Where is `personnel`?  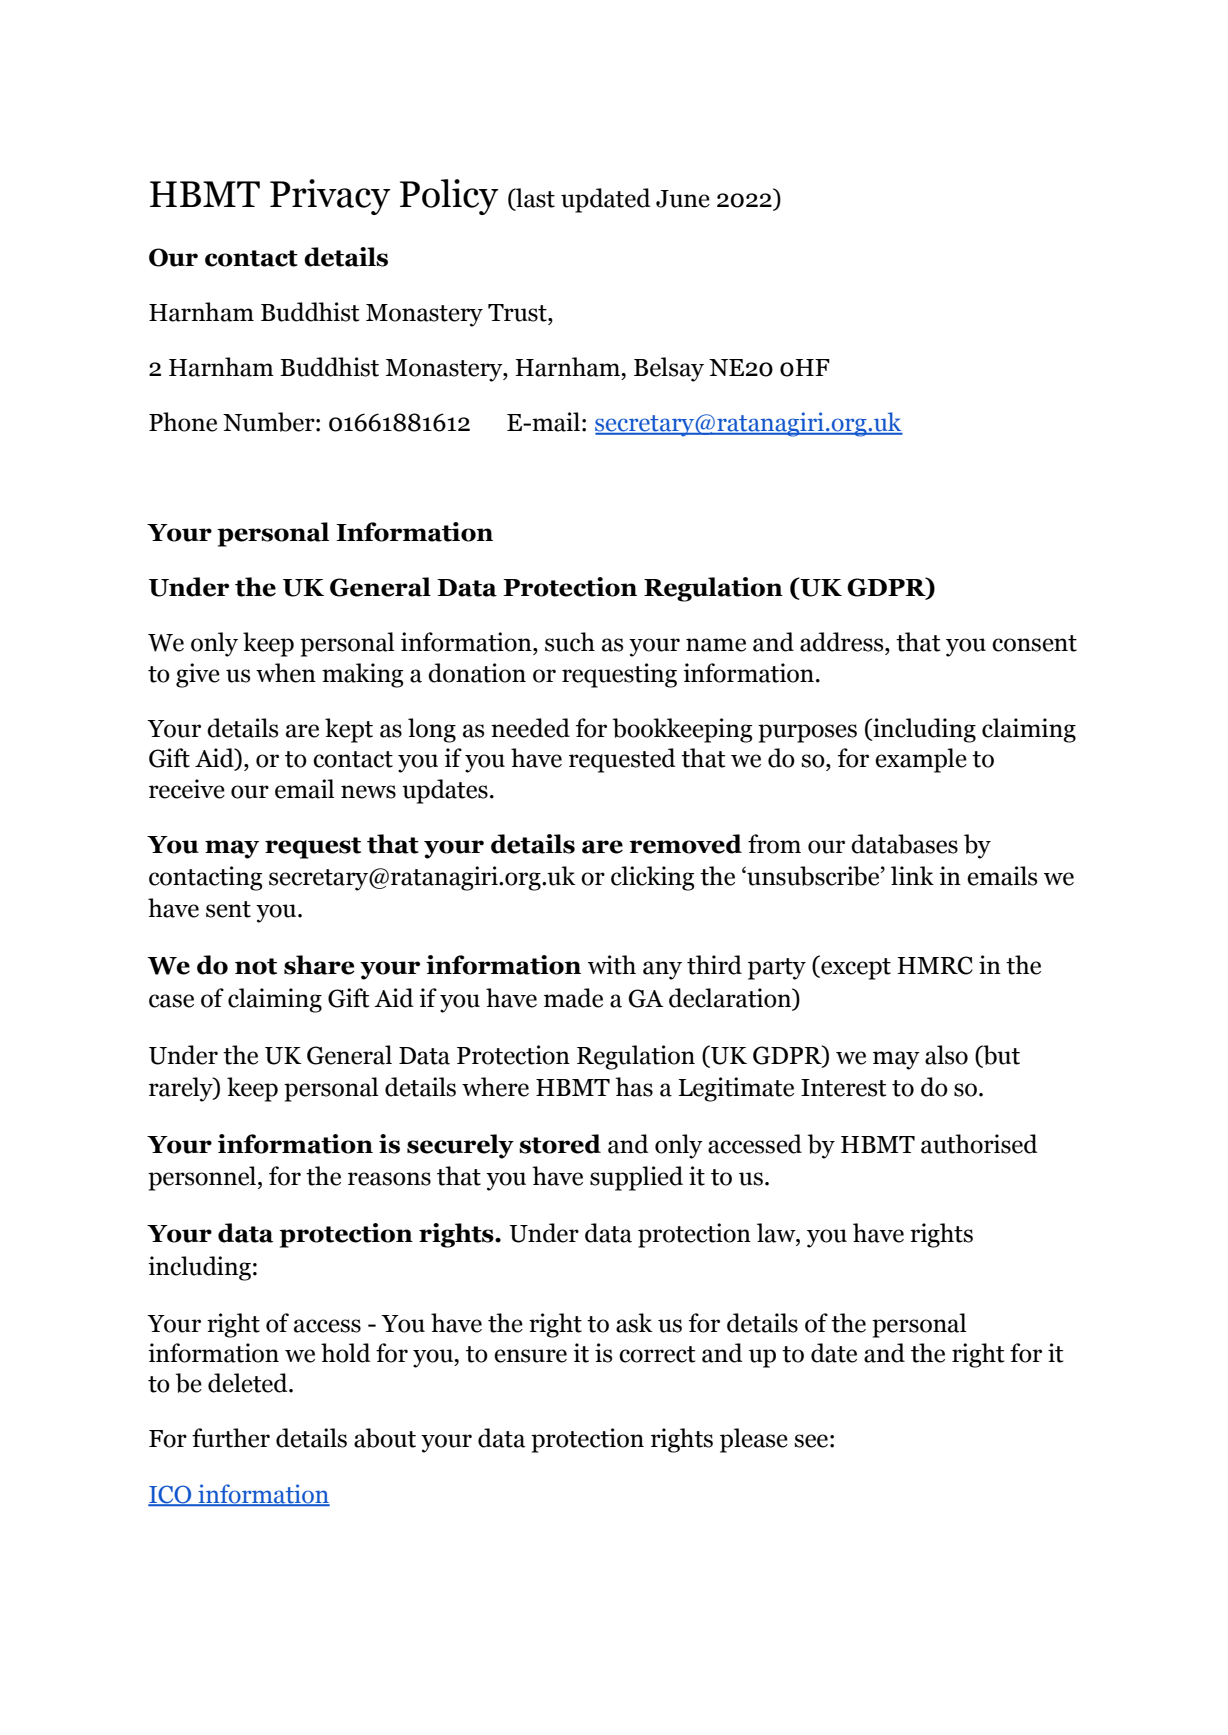 personnel is located at coordinates (203, 1178).
